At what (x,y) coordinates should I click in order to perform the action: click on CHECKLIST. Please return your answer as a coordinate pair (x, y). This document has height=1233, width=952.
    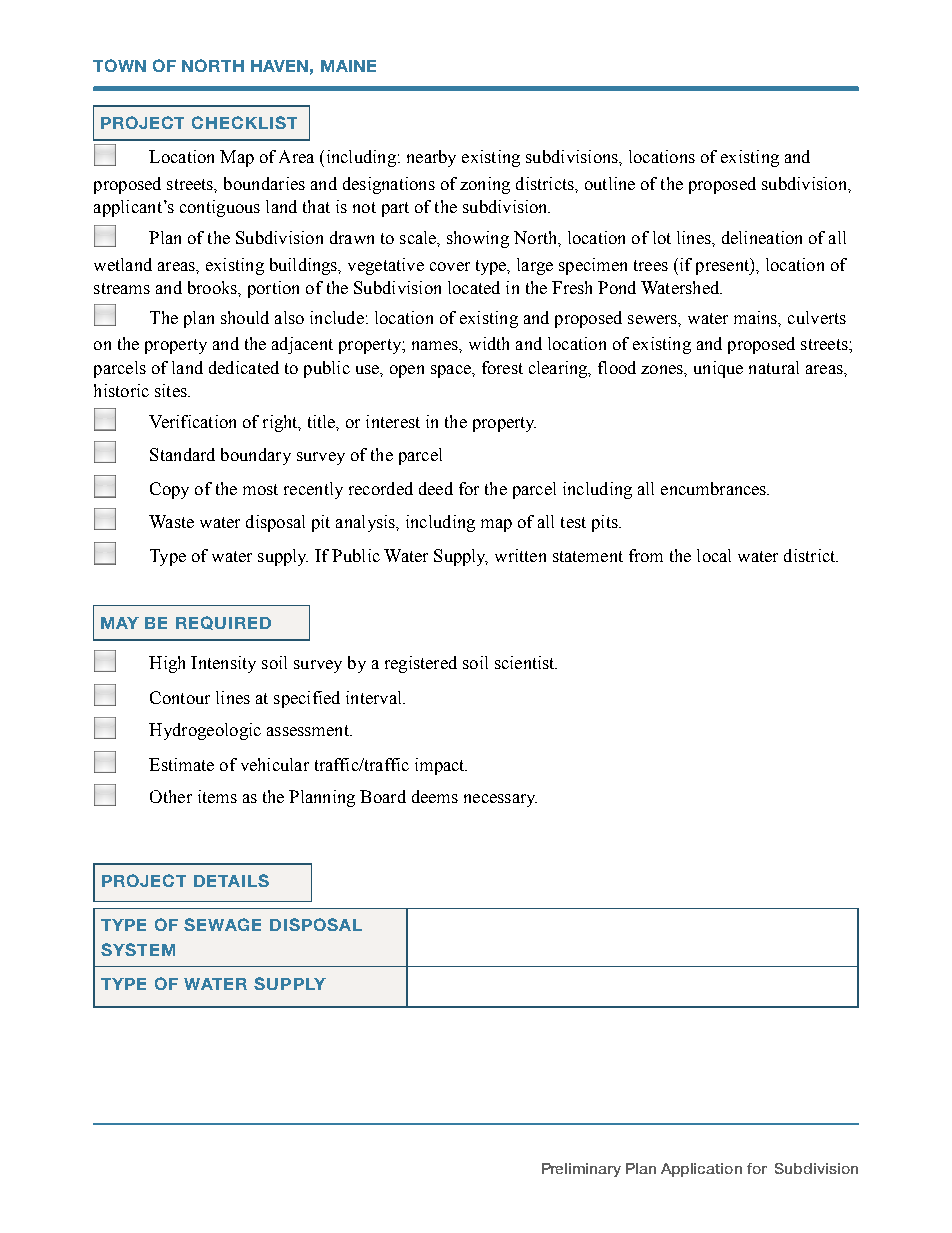
    Looking at the image, I should click on (244, 122).
